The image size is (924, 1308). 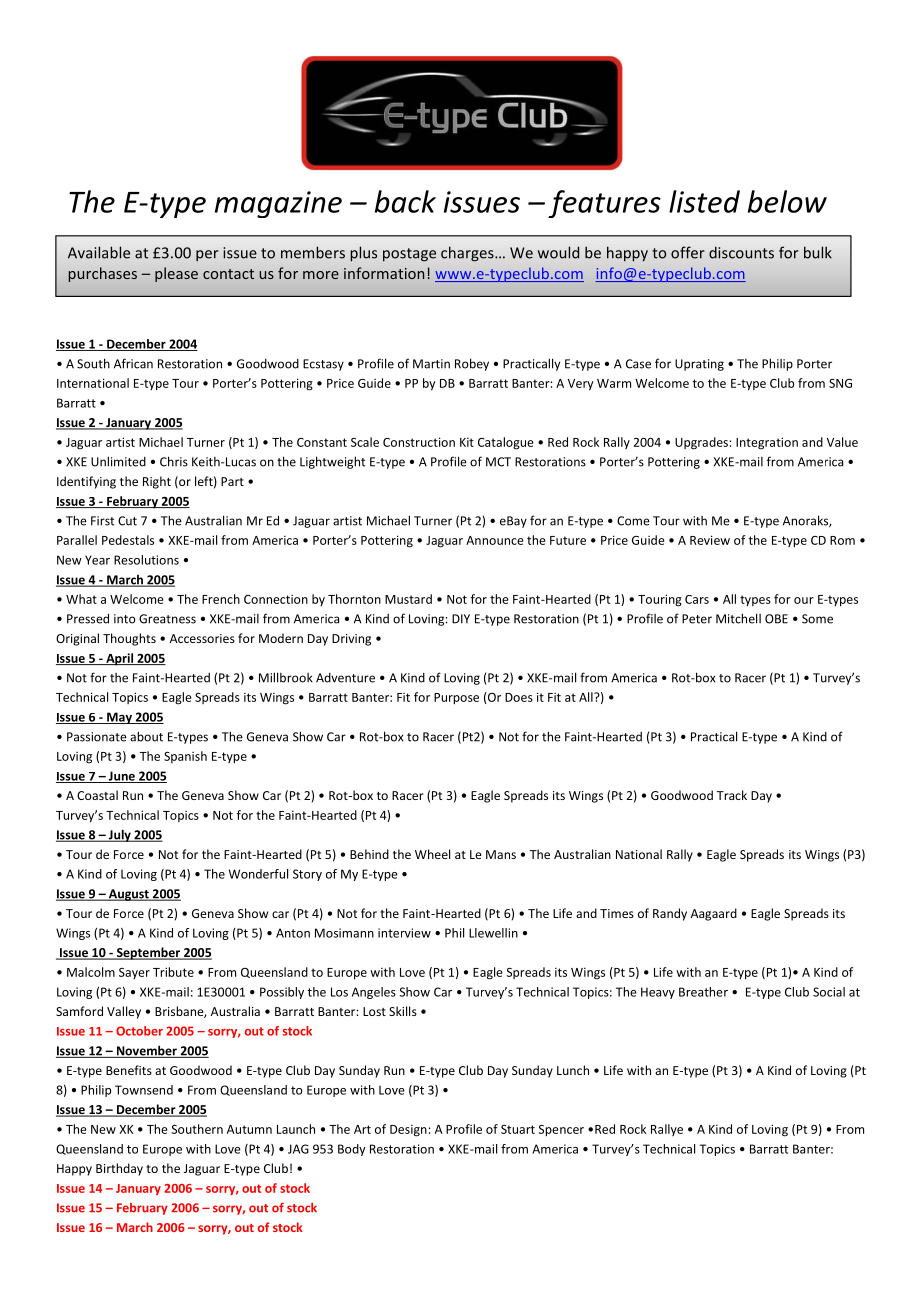 I want to click on Pedestals, so click(x=128, y=540).
